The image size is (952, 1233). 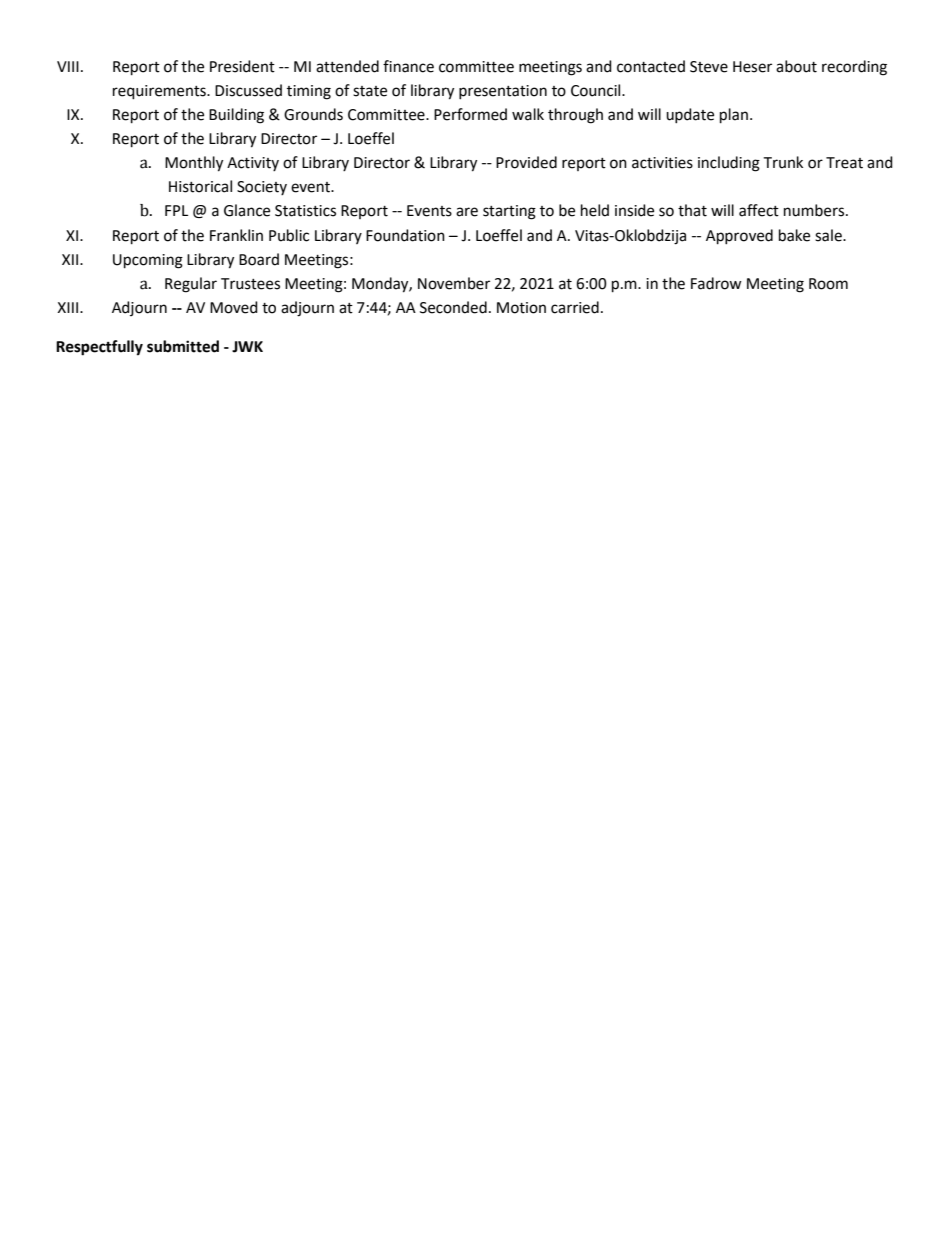 What do you see at coordinates (467, 212) in the page?
I see `are` at bounding box center [467, 212].
